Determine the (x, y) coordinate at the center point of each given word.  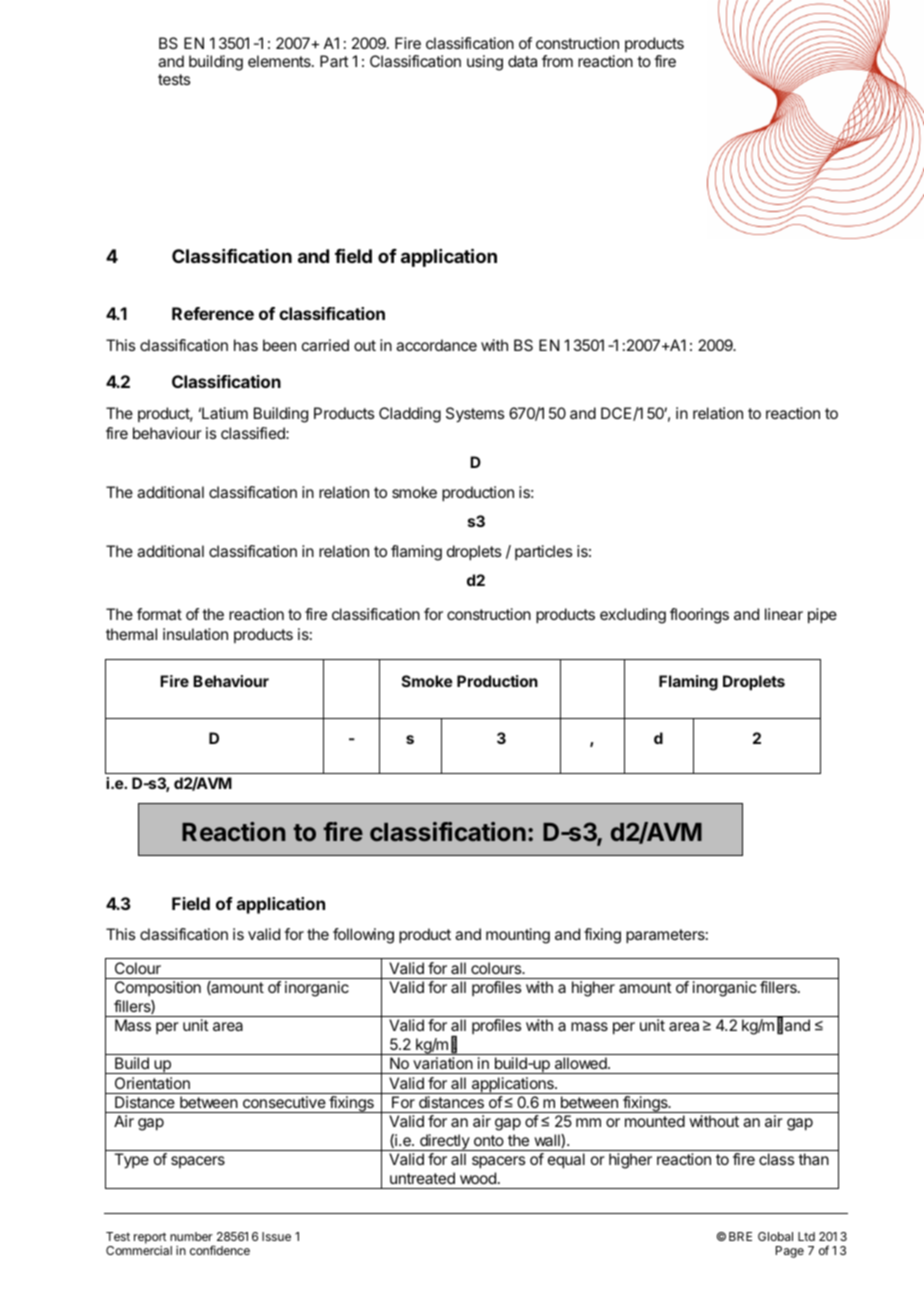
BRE (740, 1236)
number (191, 1236)
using (485, 63)
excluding (633, 616)
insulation (195, 634)
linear (784, 614)
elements (280, 61)
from (557, 61)
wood (478, 1178)
